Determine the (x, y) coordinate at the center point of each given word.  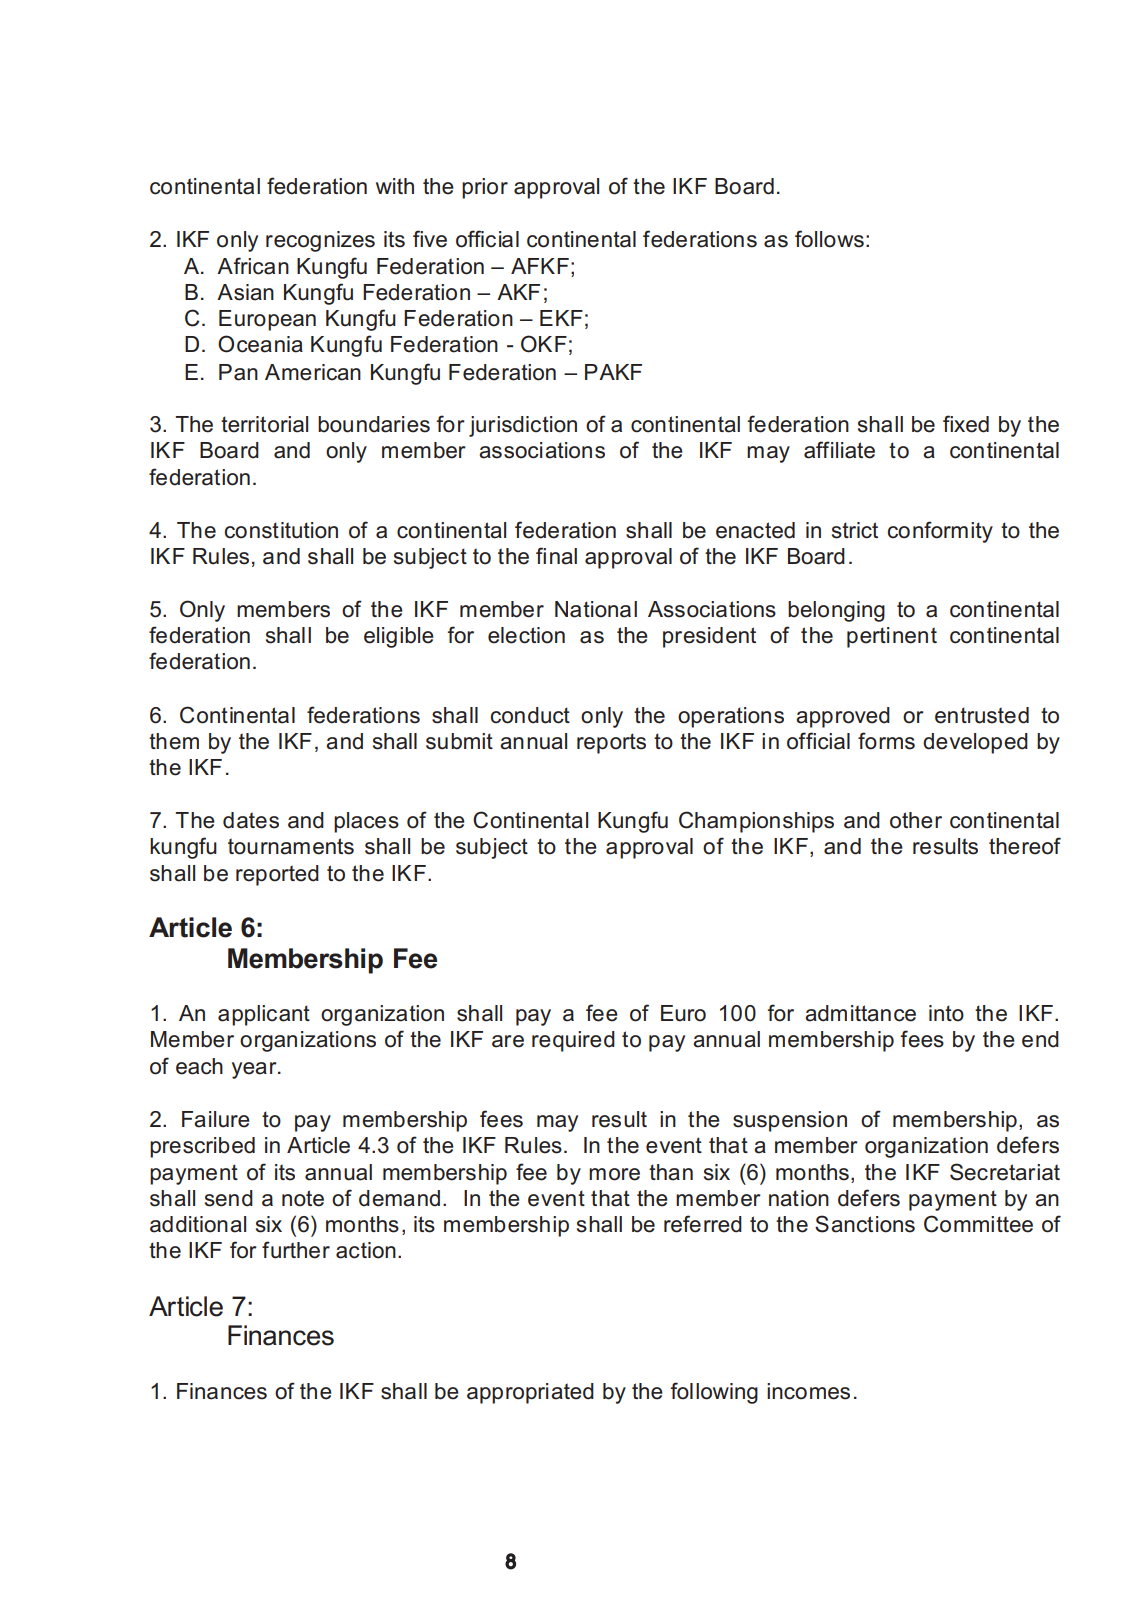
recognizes (320, 241)
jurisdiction (523, 426)
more (614, 1174)
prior (485, 188)
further (296, 1250)
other (916, 820)
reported (277, 875)
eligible (399, 637)
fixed (966, 424)
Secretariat (1005, 1172)
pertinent (892, 637)
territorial (264, 424)
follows (829, 239)
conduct (530, 715)
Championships (756, 822)
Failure (216, 1119)
